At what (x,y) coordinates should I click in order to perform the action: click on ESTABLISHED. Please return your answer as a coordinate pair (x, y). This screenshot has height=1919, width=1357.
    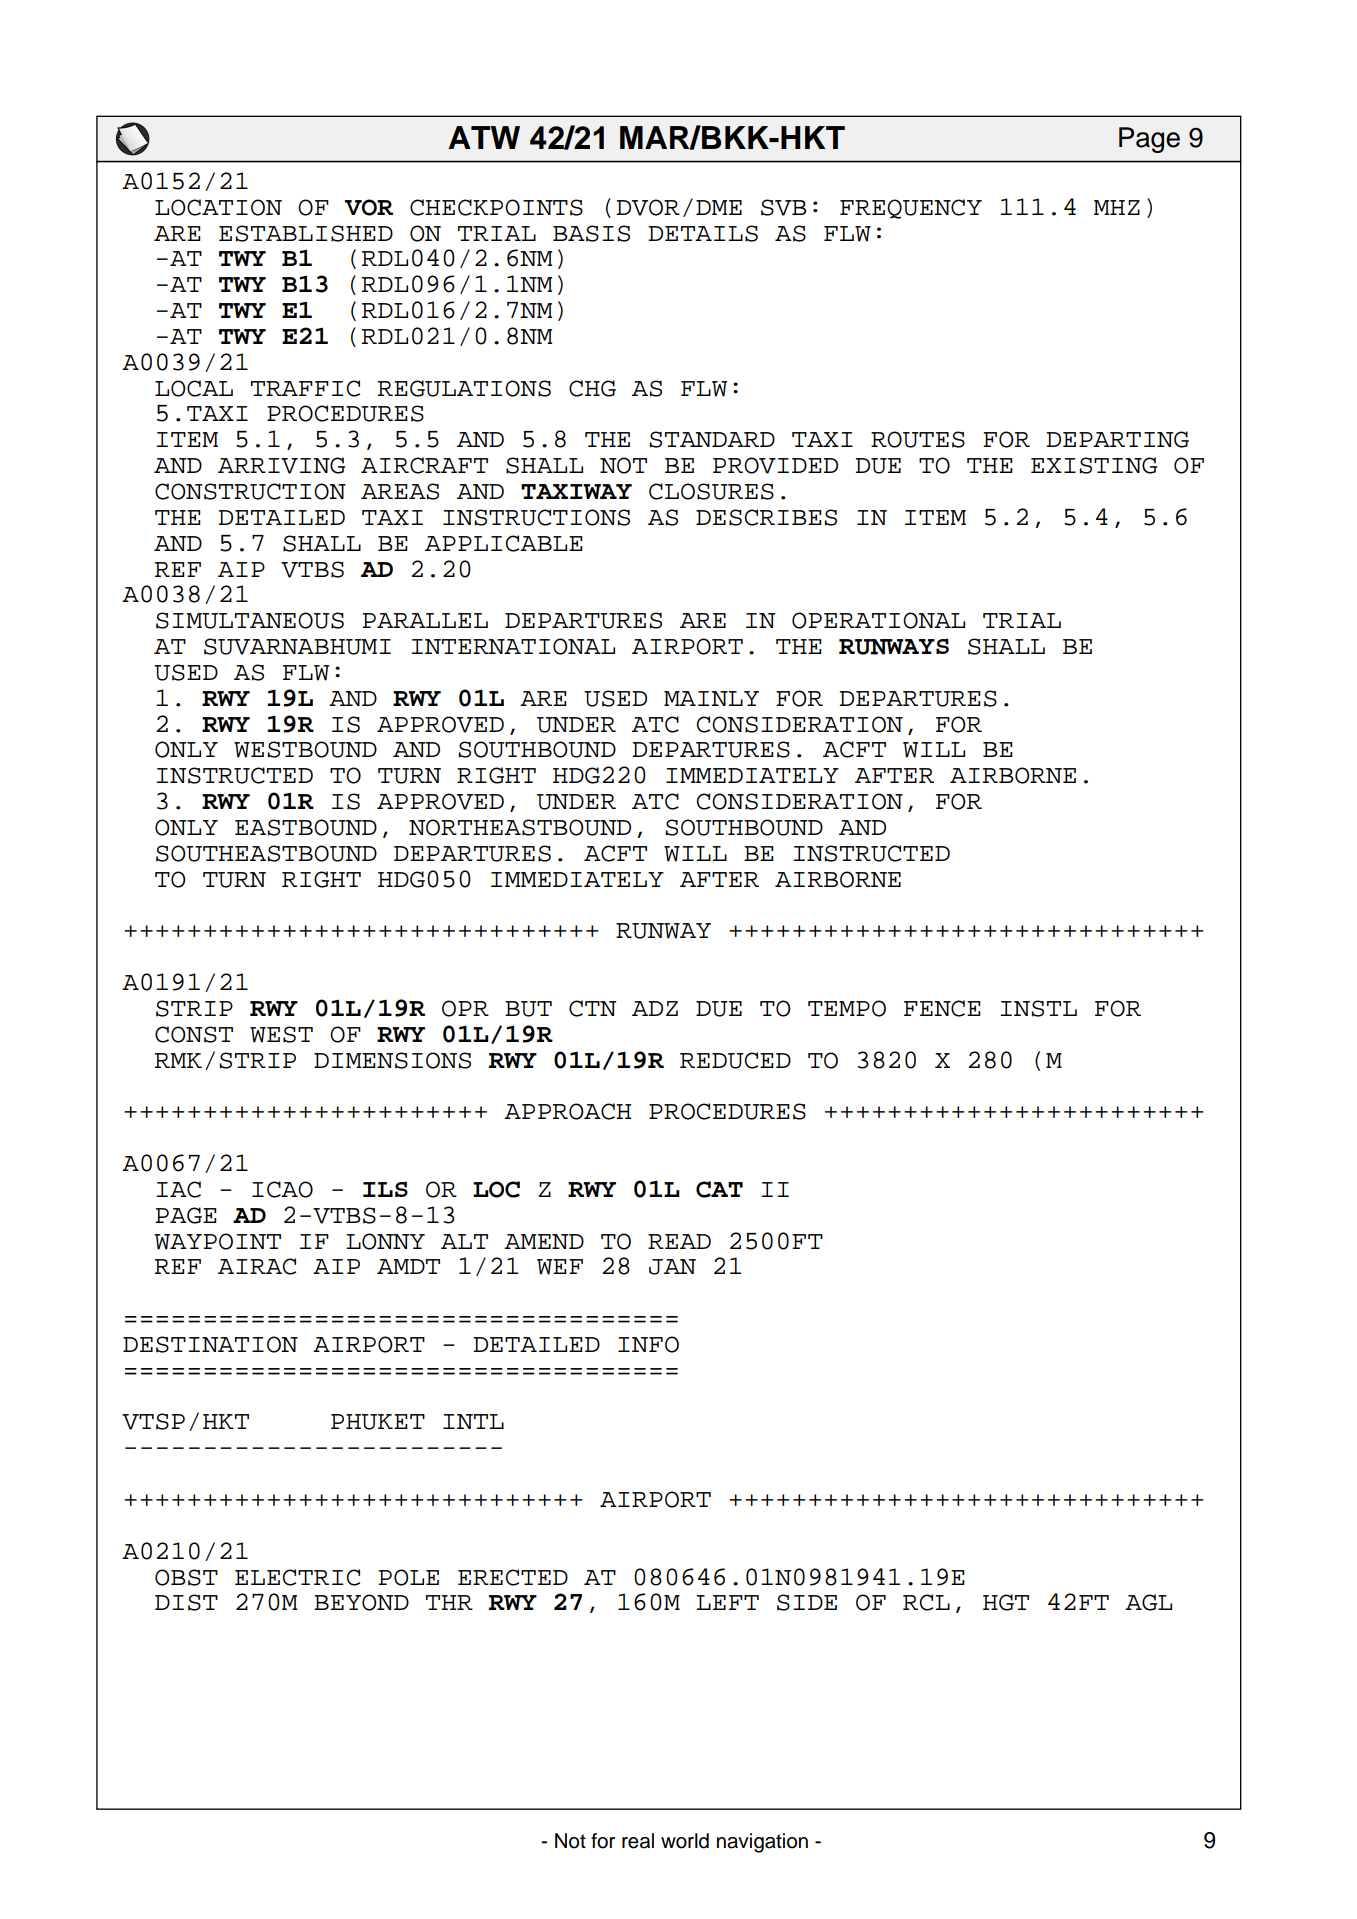
    Looking at the image, I should click on (306, 233).
